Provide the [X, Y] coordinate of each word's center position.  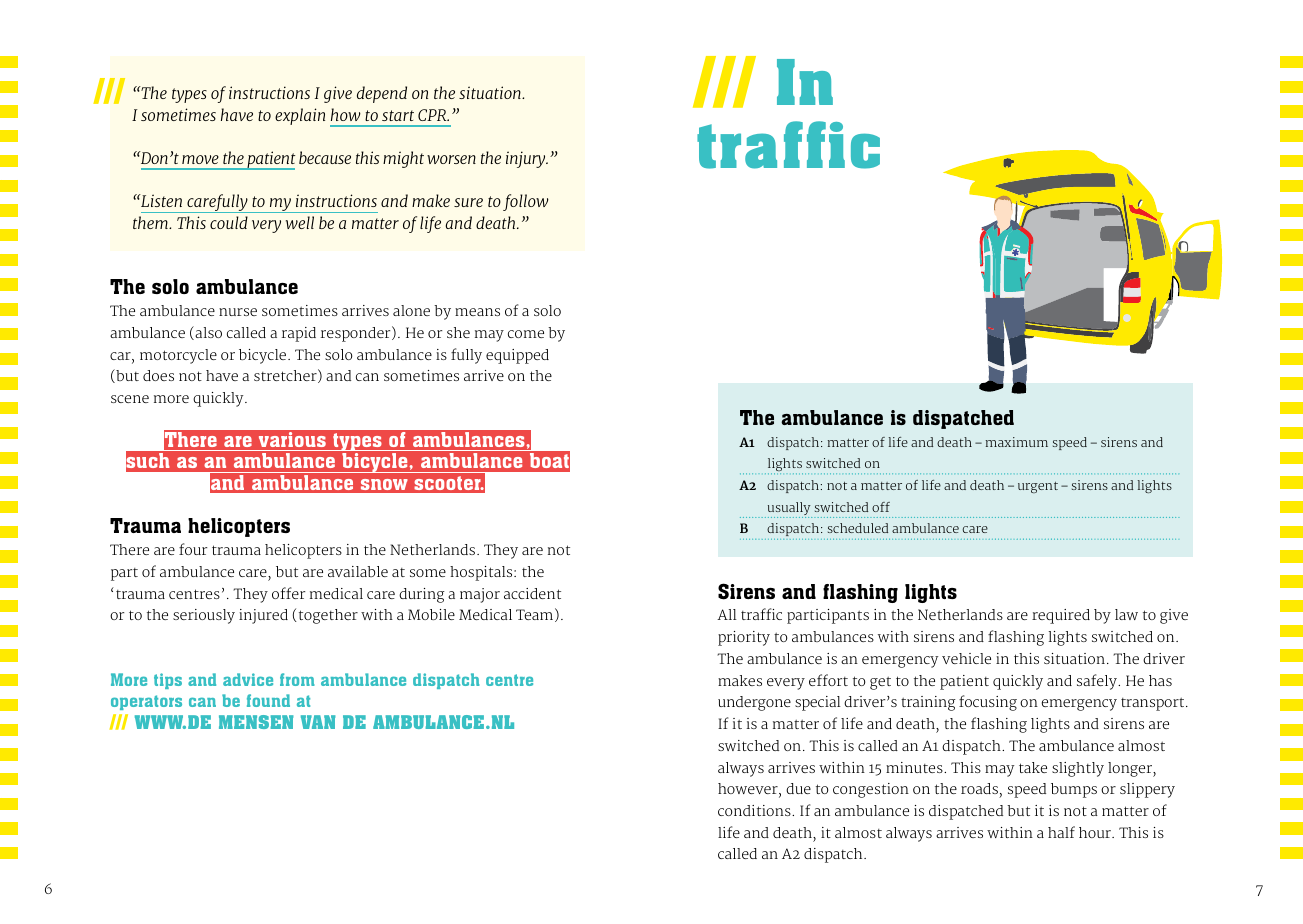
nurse [238, 312]
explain [300, 116]
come [526, 334]
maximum [1017, 442]
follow [526, 202]
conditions [755, 810]
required [1061, 616]
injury [527, 159]
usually [788, 510]
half [1061, 832]
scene [130, 399]
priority [744, 638]
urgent [1038, 487]
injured [263, 616]
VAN [318, 722]
